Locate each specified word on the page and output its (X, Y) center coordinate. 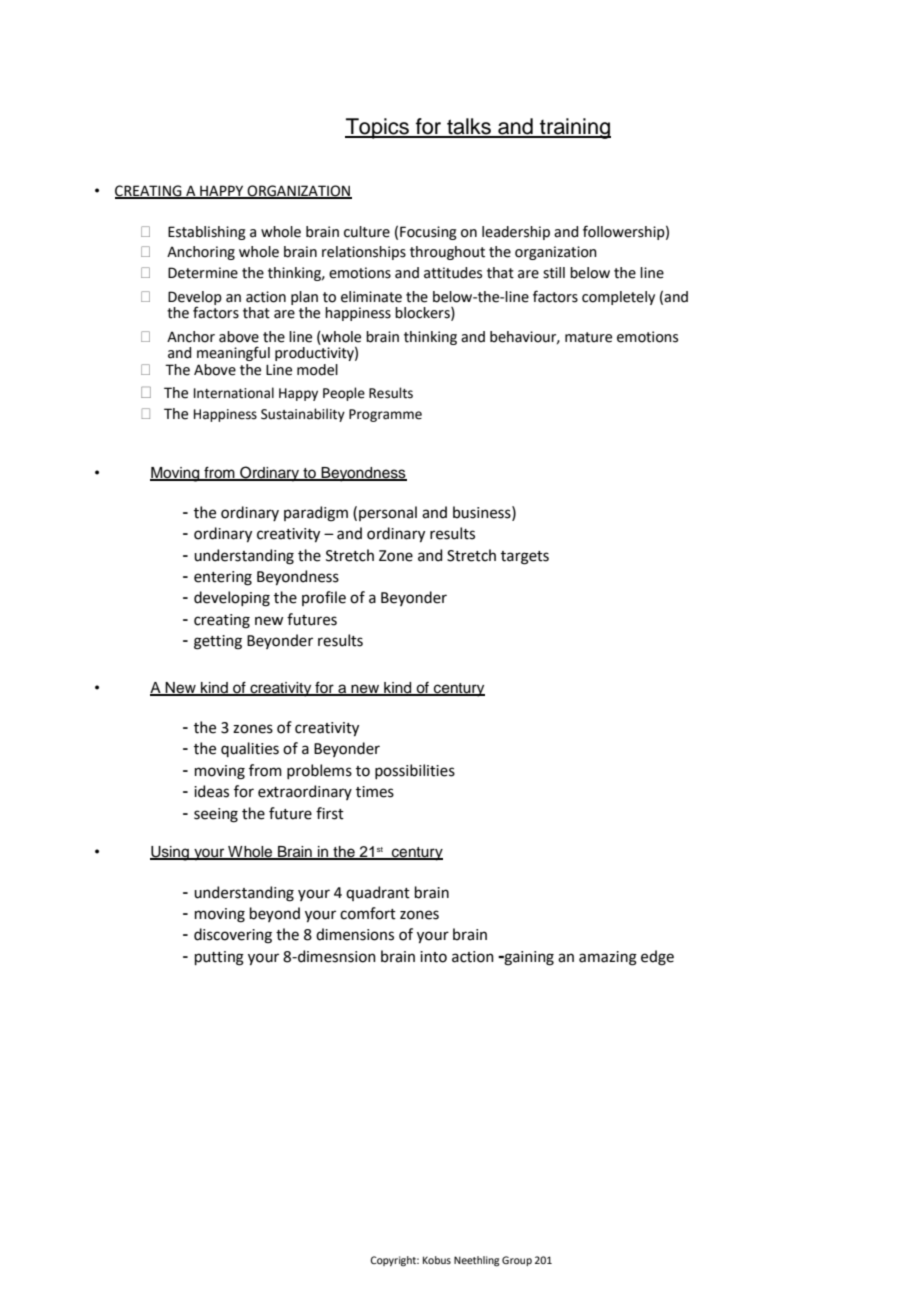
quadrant (378, 893)
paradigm (316, 514)
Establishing (207, 233)
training (574, 128)
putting (219, 958)
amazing (608, 958)
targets (525, 558)
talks (469, 127)
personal (388, 513)
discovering (233, 936)
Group (517, 1261)
